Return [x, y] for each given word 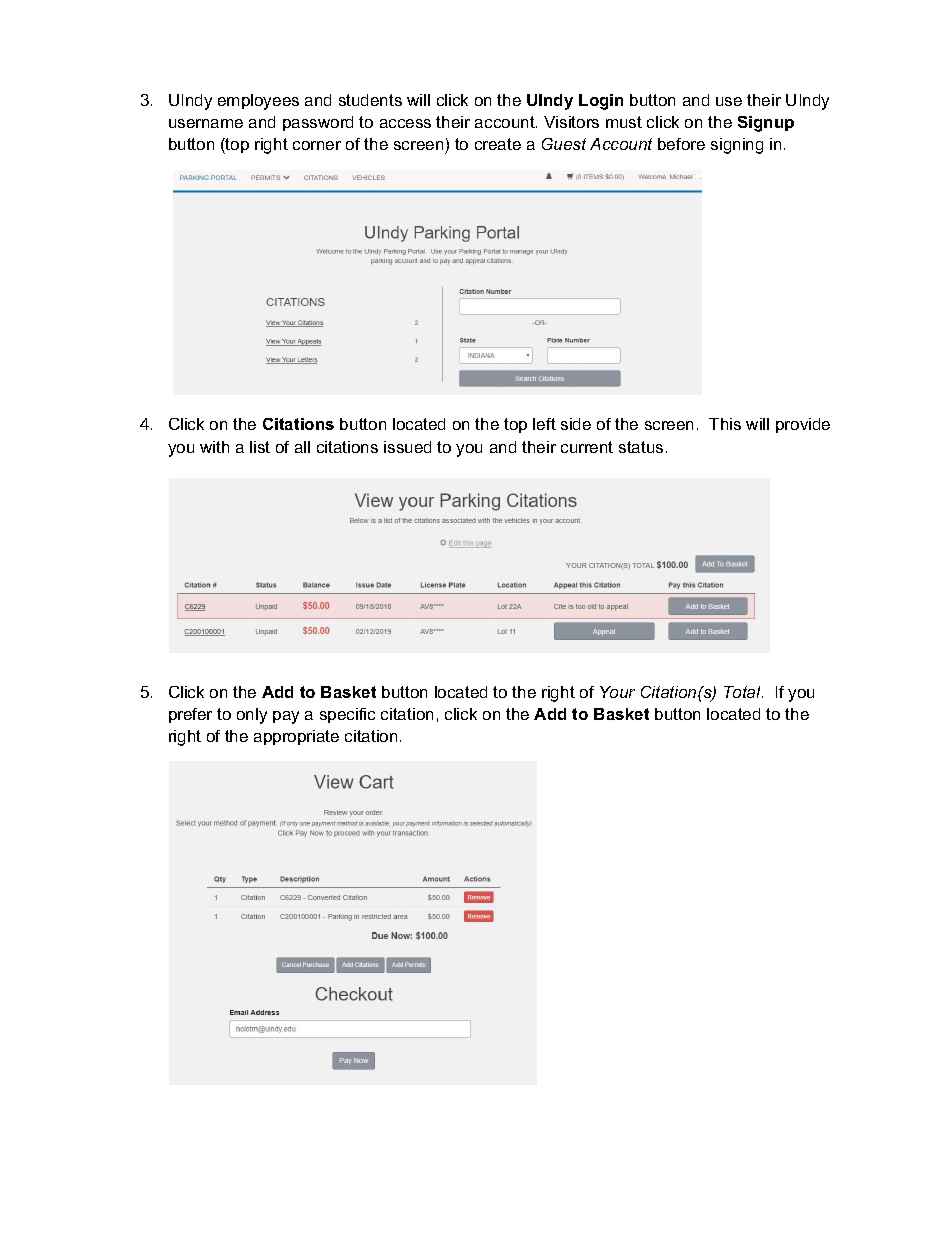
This [725, 424]
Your [617, 692]
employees [258, 102]
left [544, 424]
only [252, 716]
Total [743, 692]
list [260, 447]
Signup [766, 124]
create [498, 144]
